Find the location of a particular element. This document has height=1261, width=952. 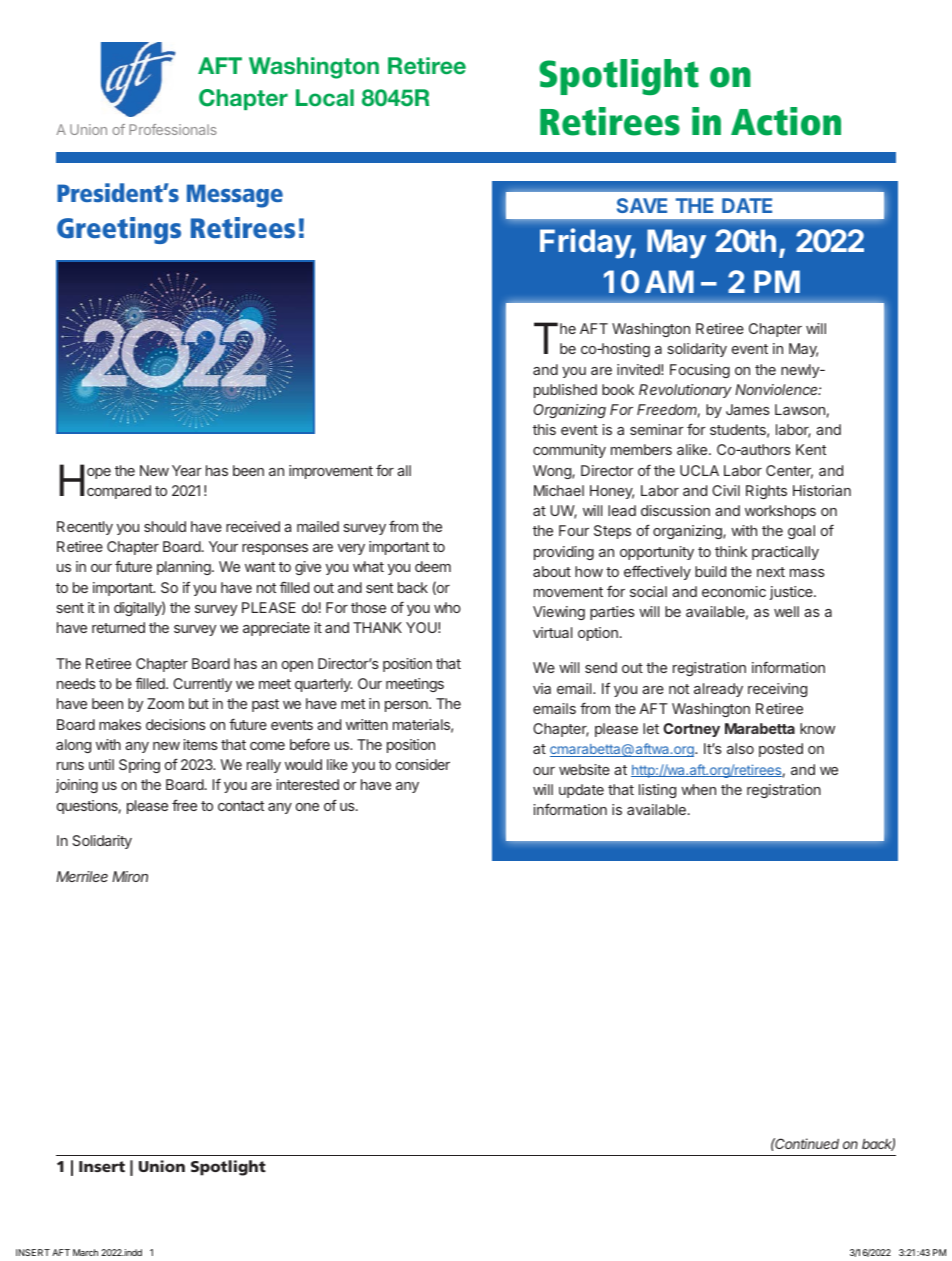

already is located at coordinates (718, 690).
